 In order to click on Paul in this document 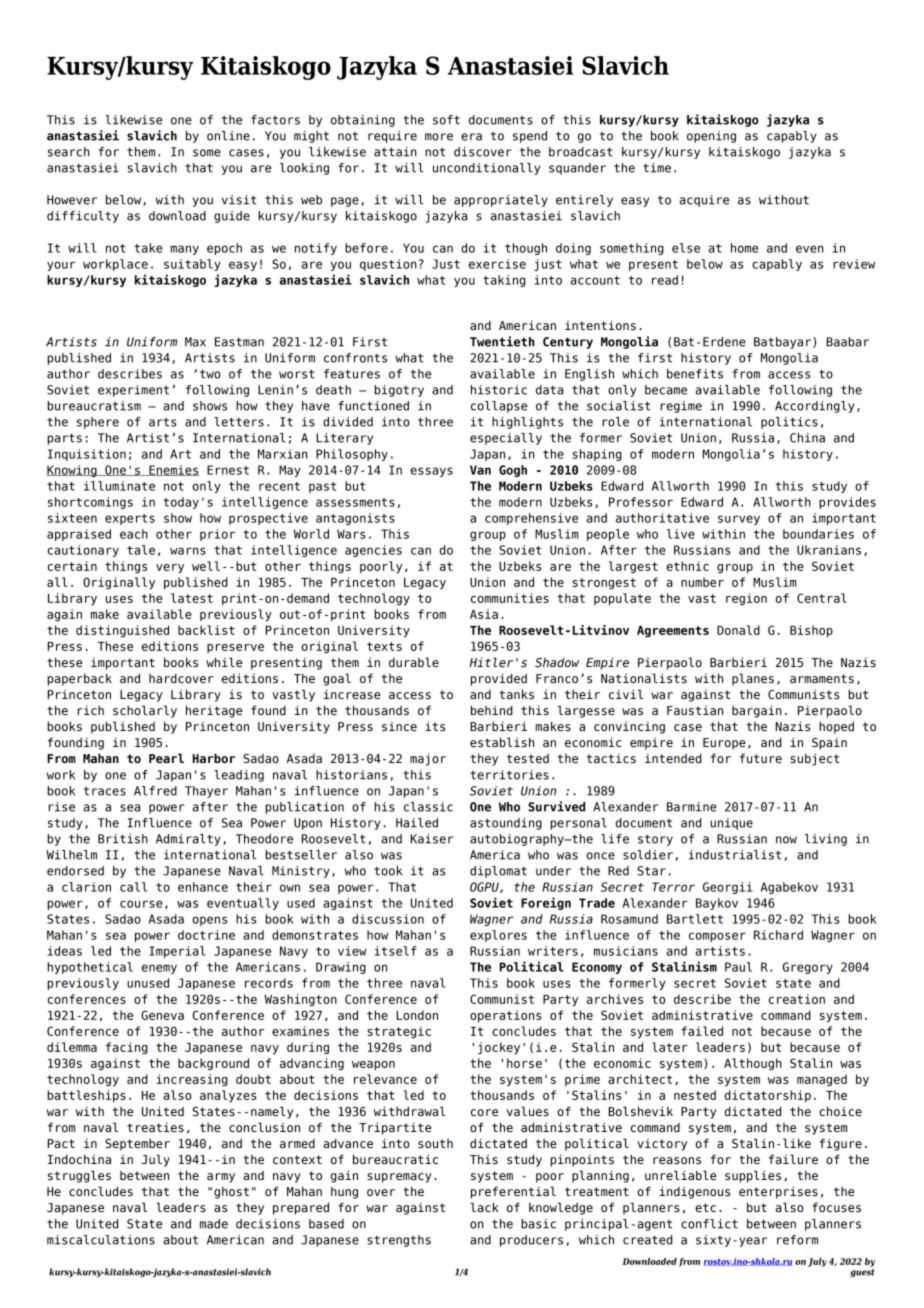, I will do `click(738, 967)`.
